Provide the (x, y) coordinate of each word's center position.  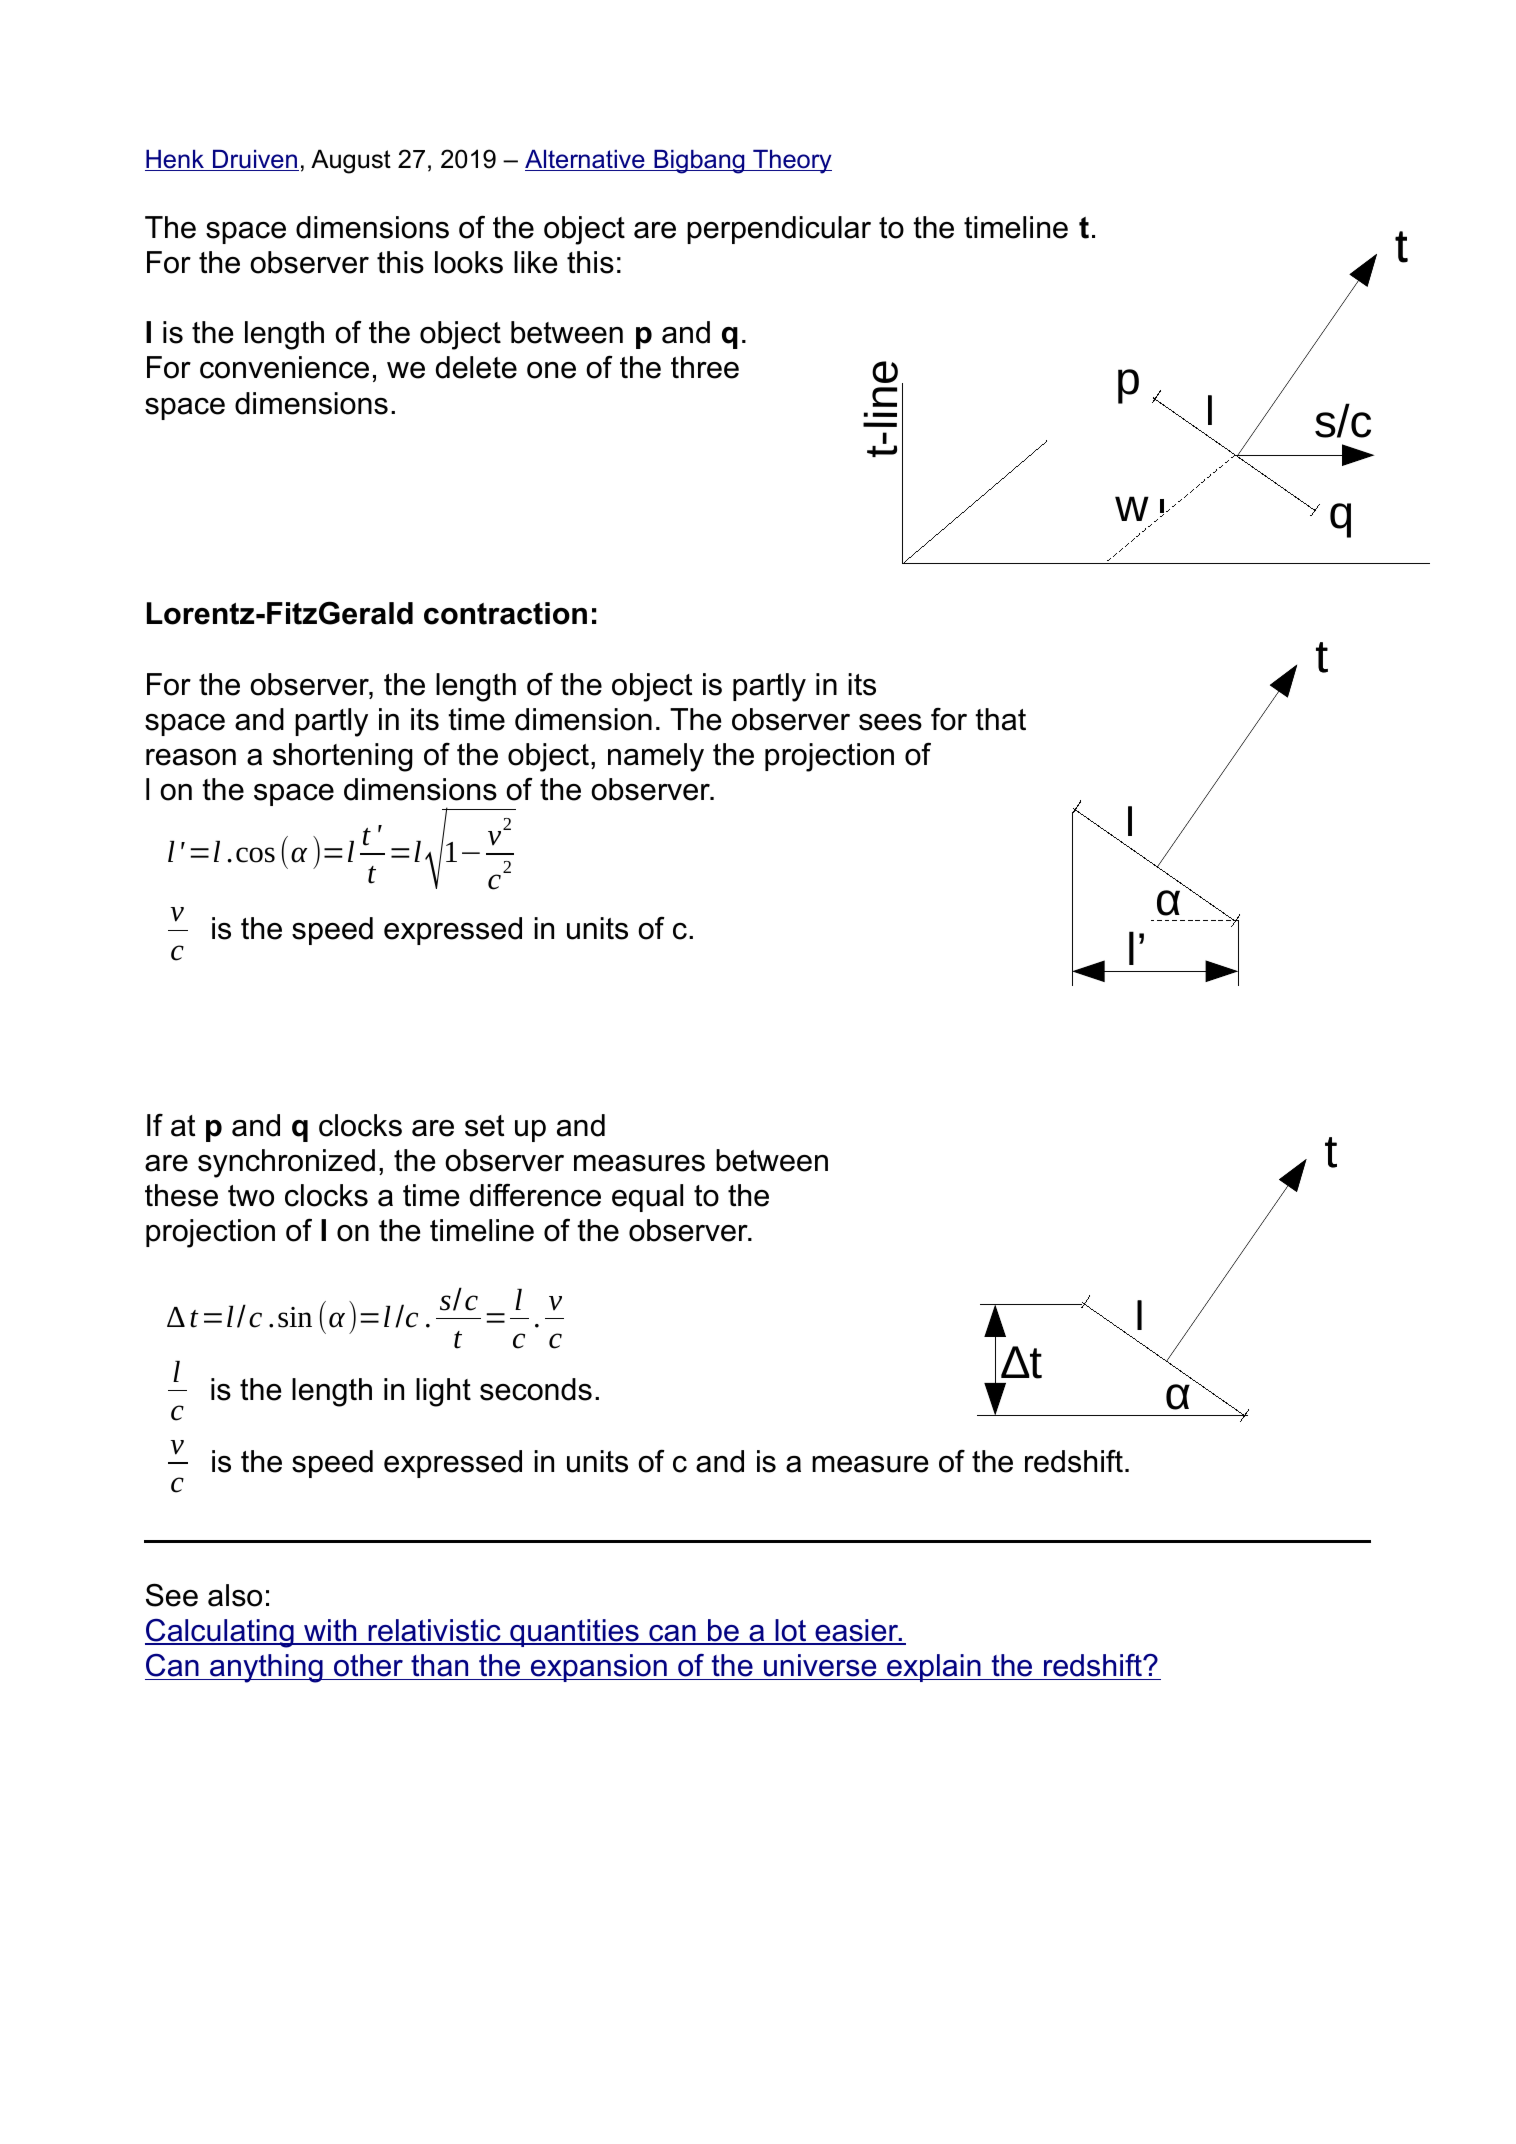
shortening (343, 757)
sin (295, 1317)
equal (647, 1198)
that (1000, 719)
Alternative (586, 160)
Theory (791, 162)
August (351, 161)
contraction (505, 613)
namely (656, 757)
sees (890, 722)
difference (535, 1195)
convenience (284, 367)
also (235, 1595)
